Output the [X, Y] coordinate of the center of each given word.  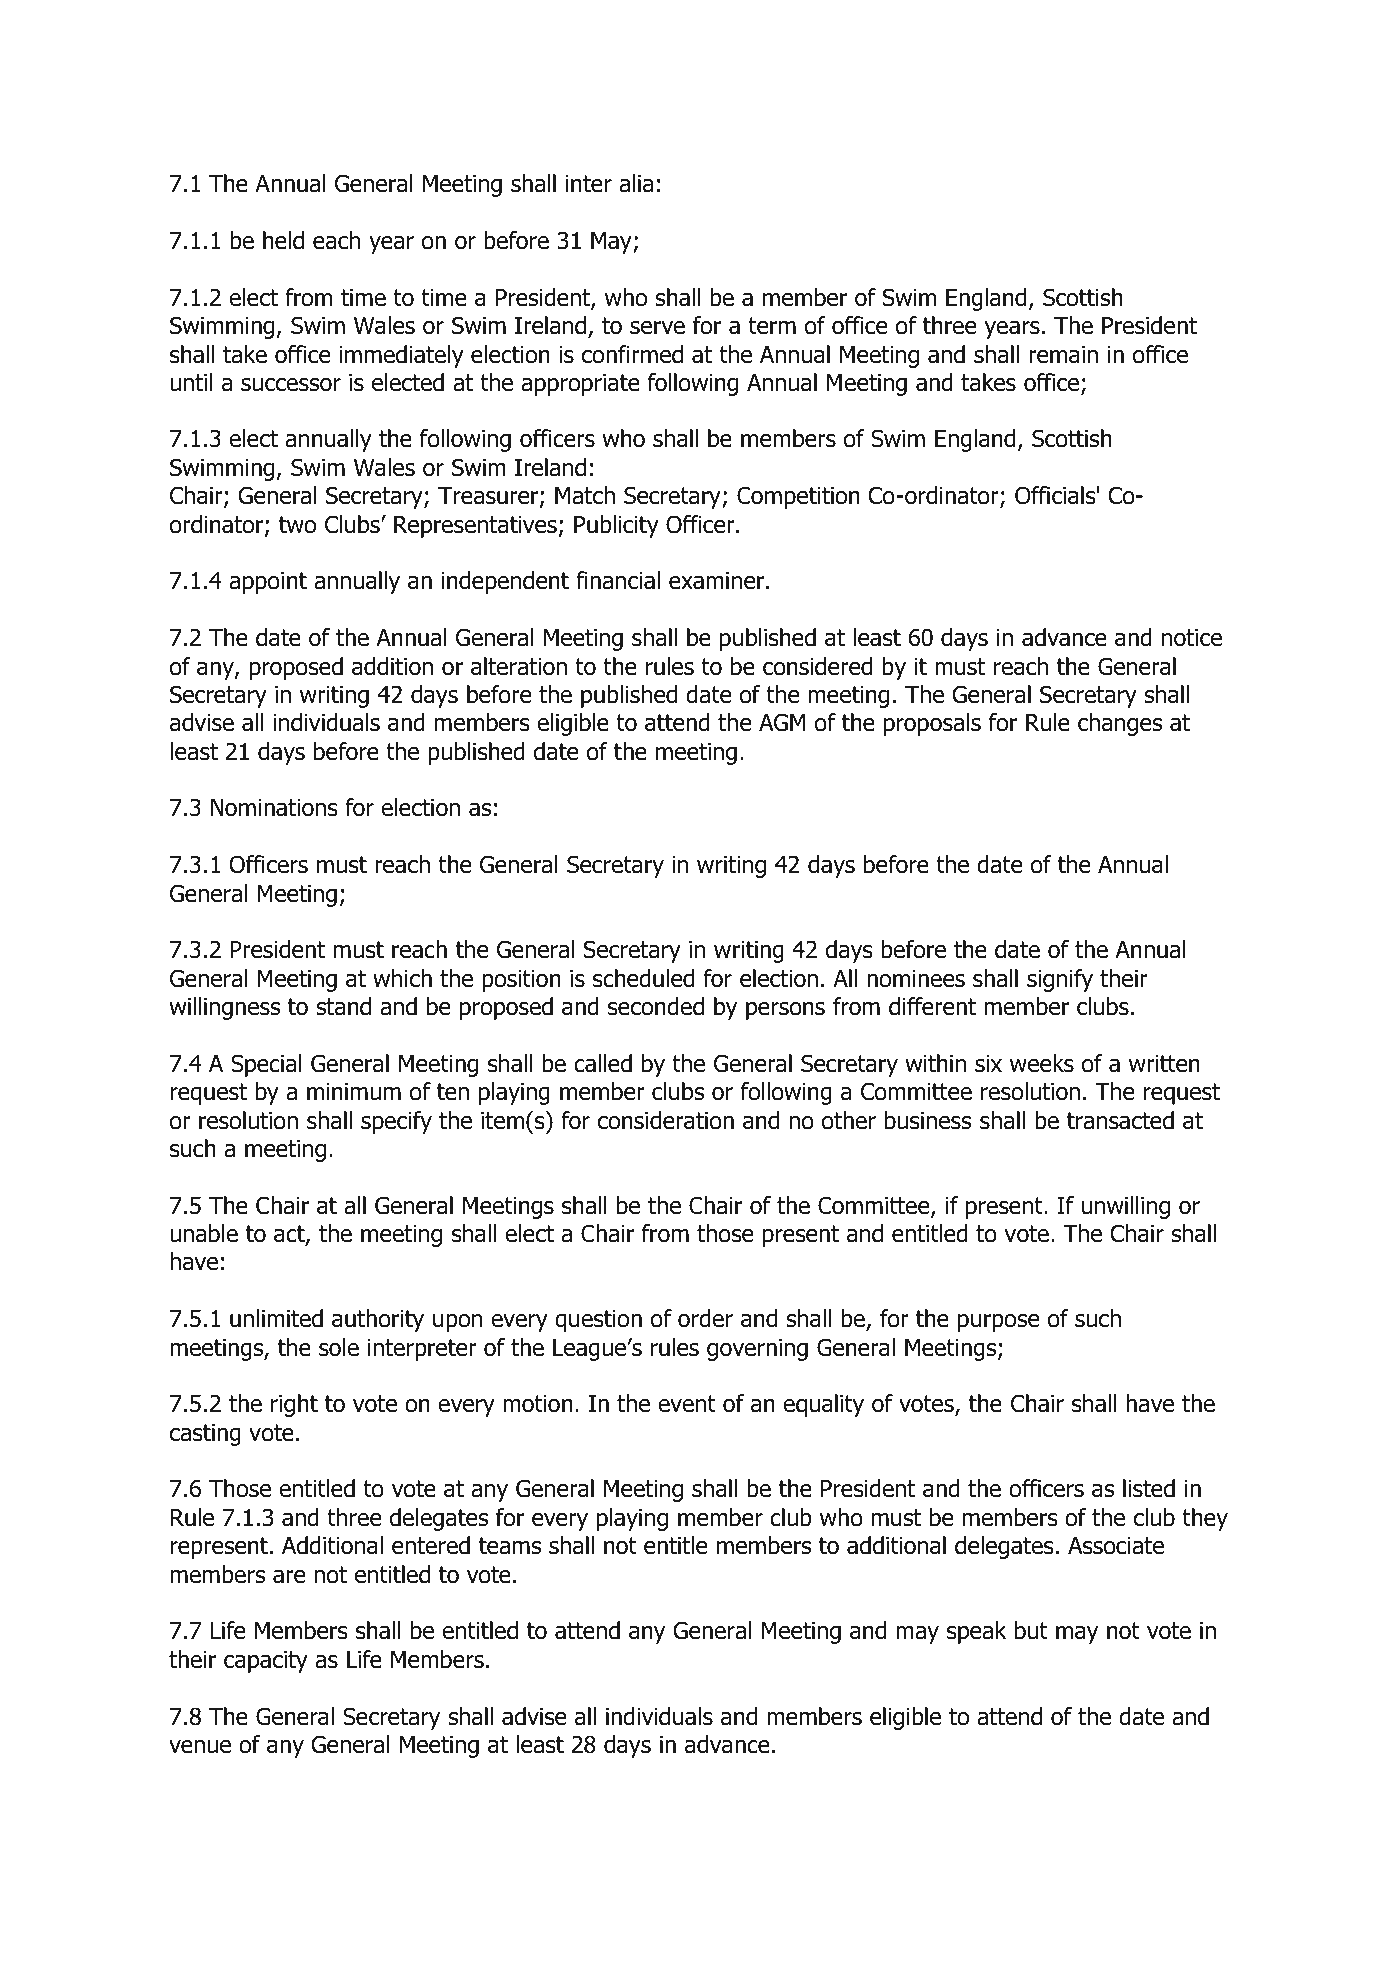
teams [510, 1546]
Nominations [274, 808]
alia [636, 183]
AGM [782, 722]
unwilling [1126, 1207]
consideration [666, 1120]
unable [204, 1233]
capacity [266, 1662]
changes [1120, 724]
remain [1063, 355]
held [283, 240]
